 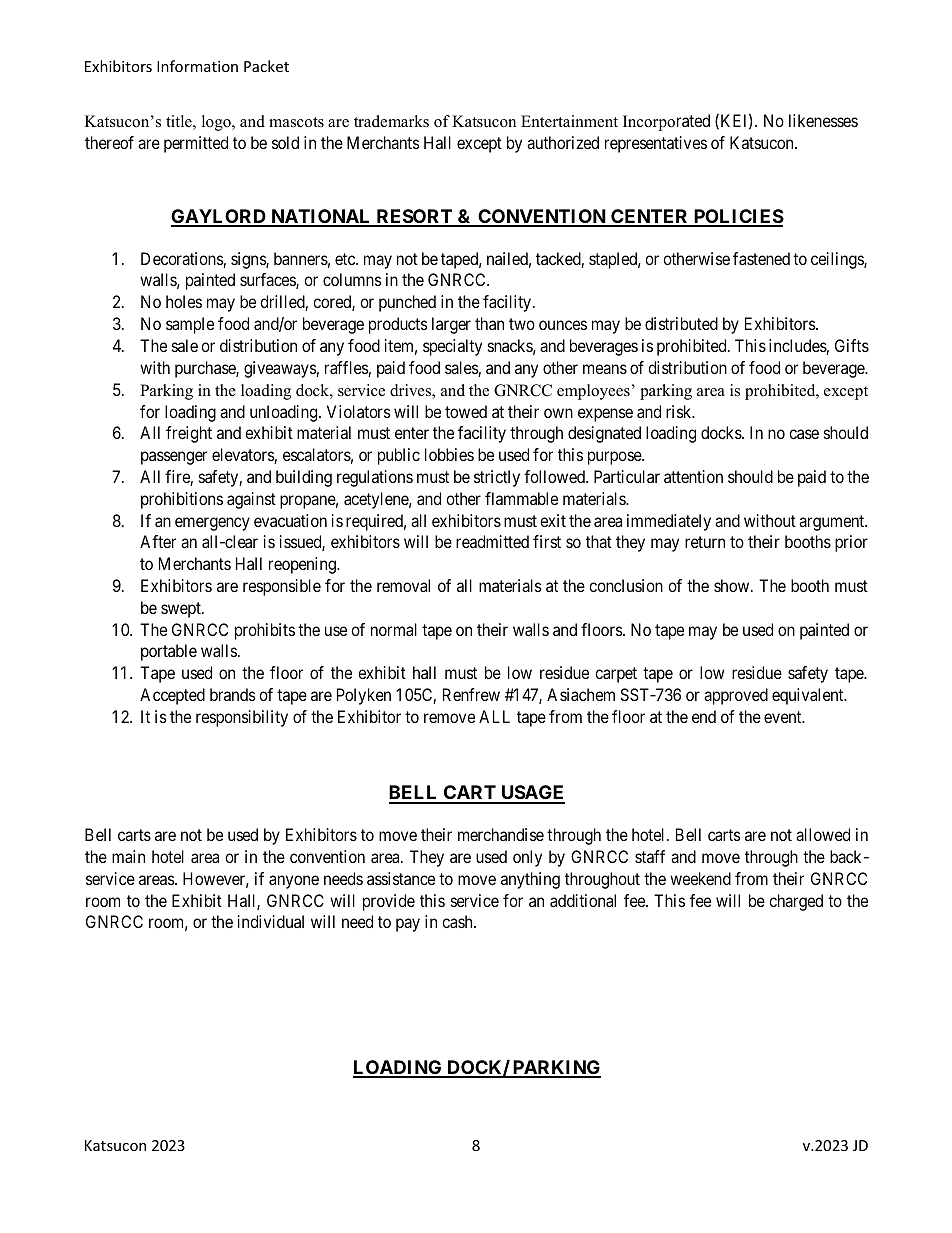 I want to click on trademarks, so click(x=391, y=121).
